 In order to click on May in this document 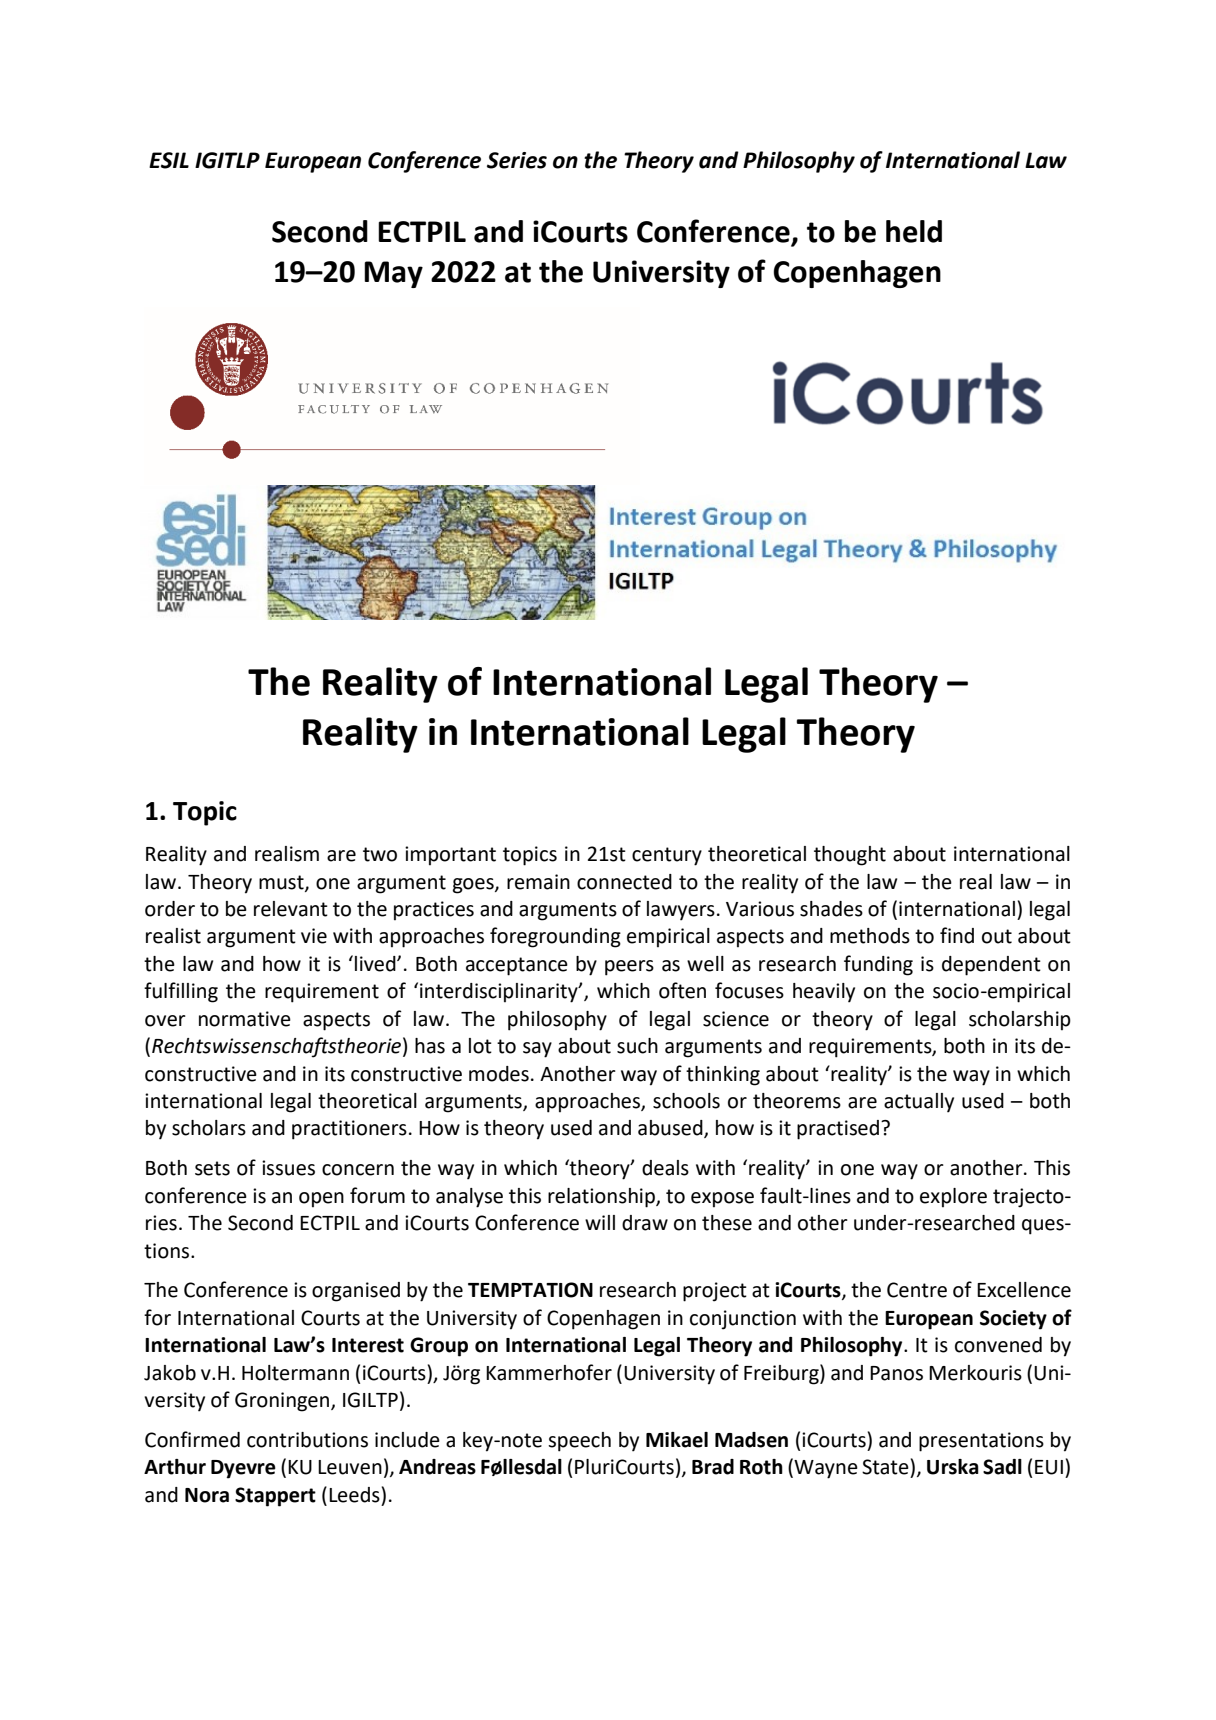, I will do `click(393, 274)`.
